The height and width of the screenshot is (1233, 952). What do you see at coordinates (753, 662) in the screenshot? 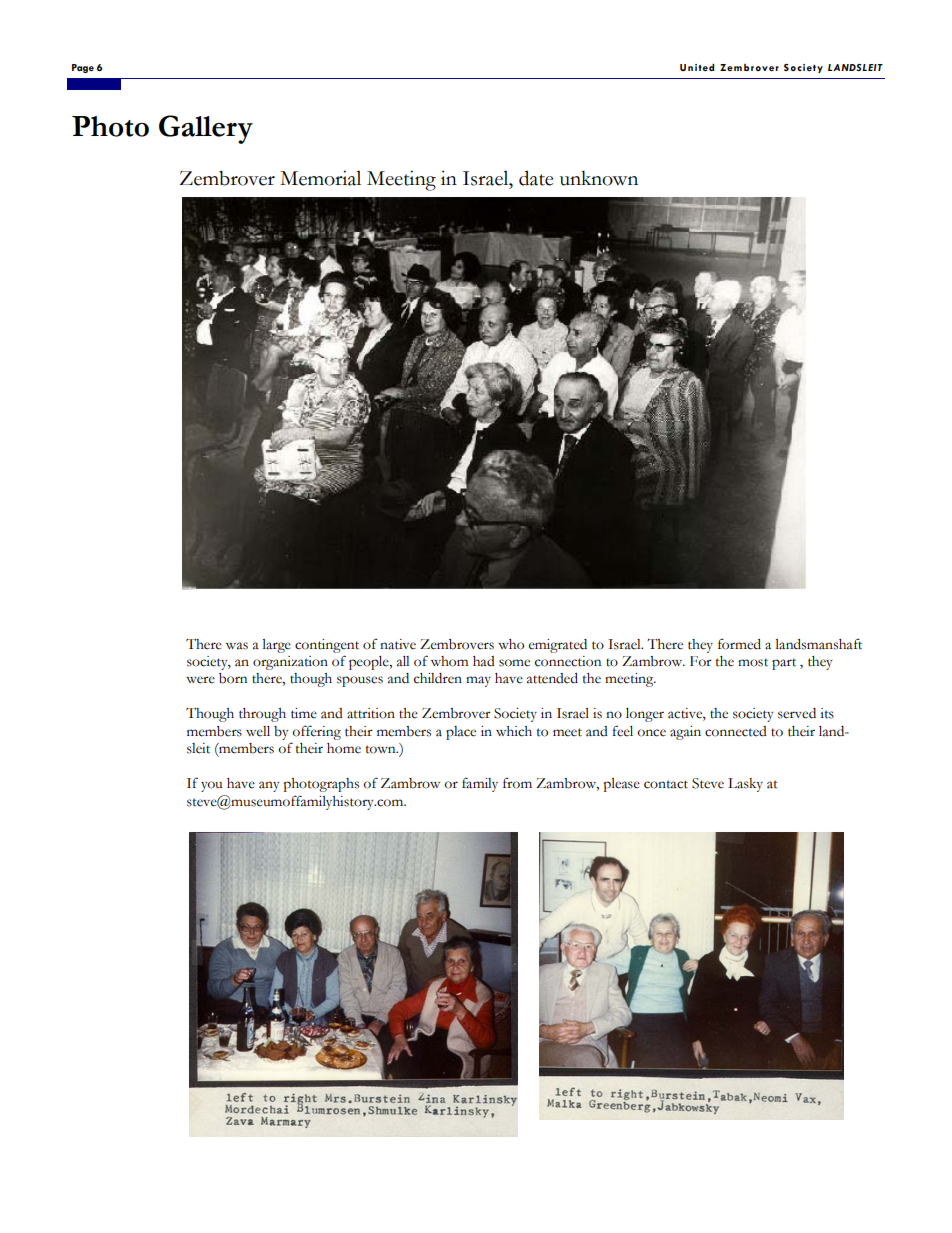
I see `most` at bounding box center [753, 662].
